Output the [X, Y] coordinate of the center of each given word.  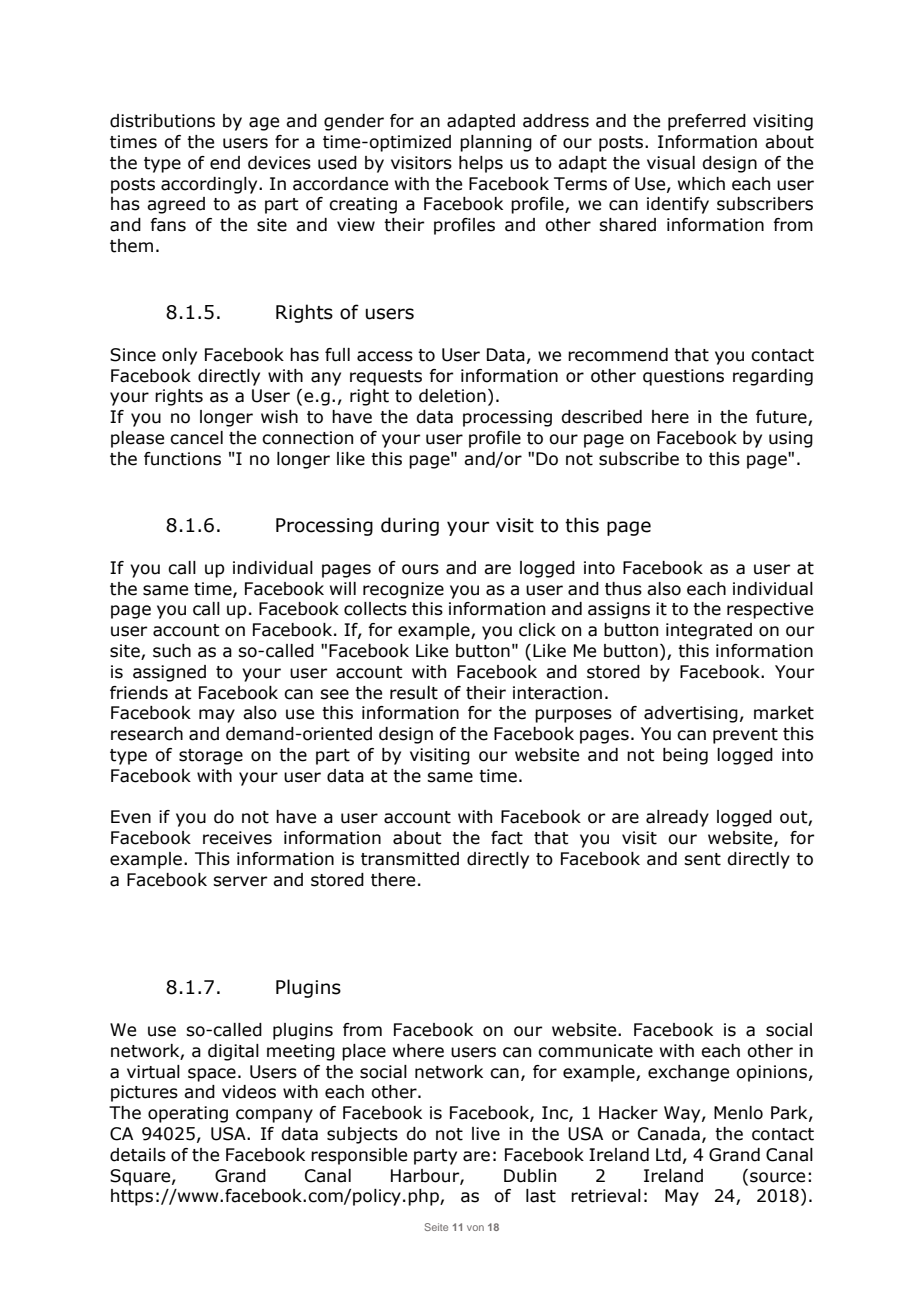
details [138, 1155]
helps [481, 164]
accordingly [210, 185]
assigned [169, 673]
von [475, 1228]
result [414, 693]
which [701, 184]
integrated [709, 631]
